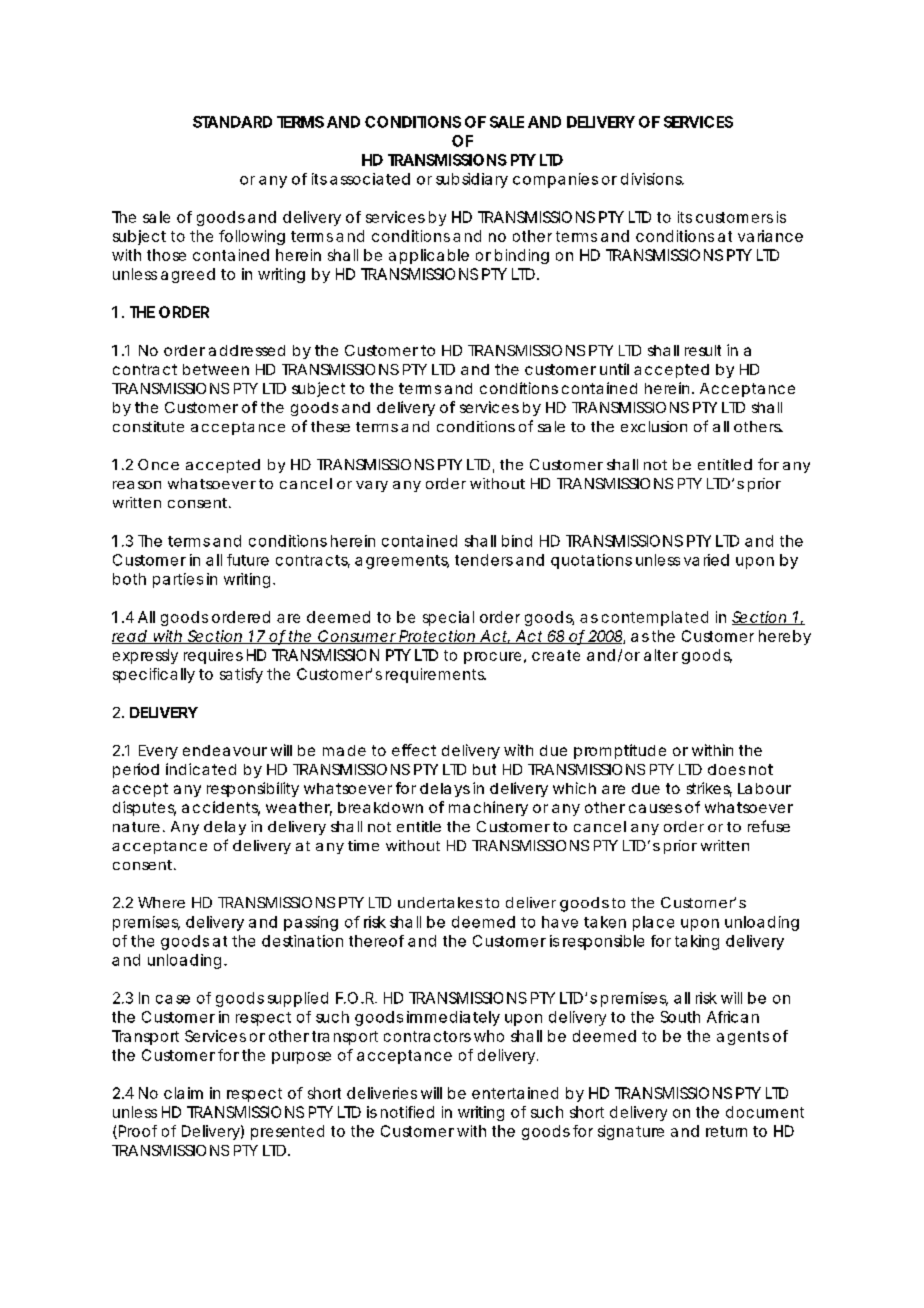 This page has height=1308, width=924. What do you see at coordinates (697, 942) in the page?
I see `taking` at bounding box center [697, 942].
